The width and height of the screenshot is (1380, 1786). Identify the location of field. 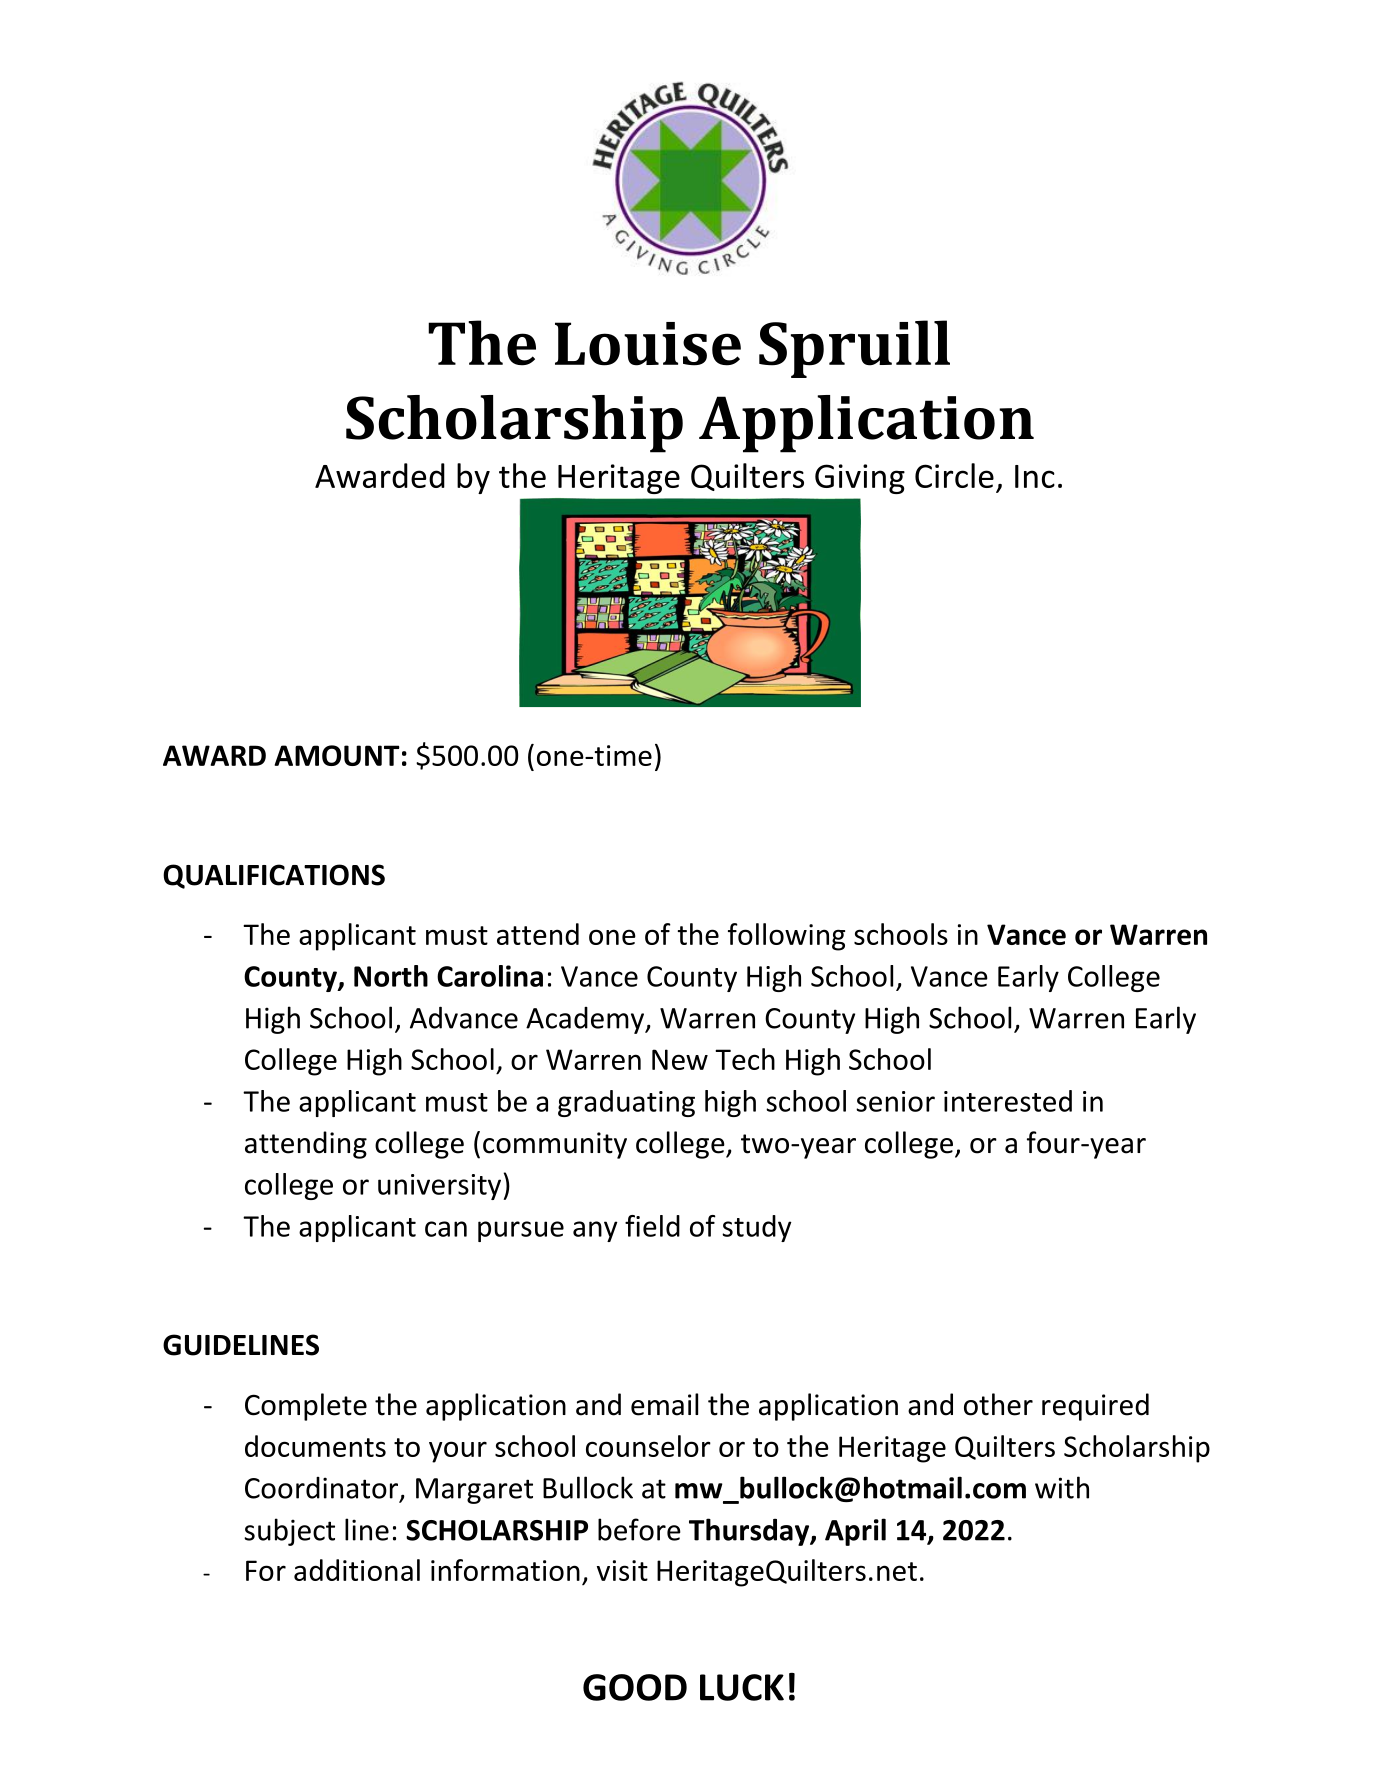
(652, 1226).
